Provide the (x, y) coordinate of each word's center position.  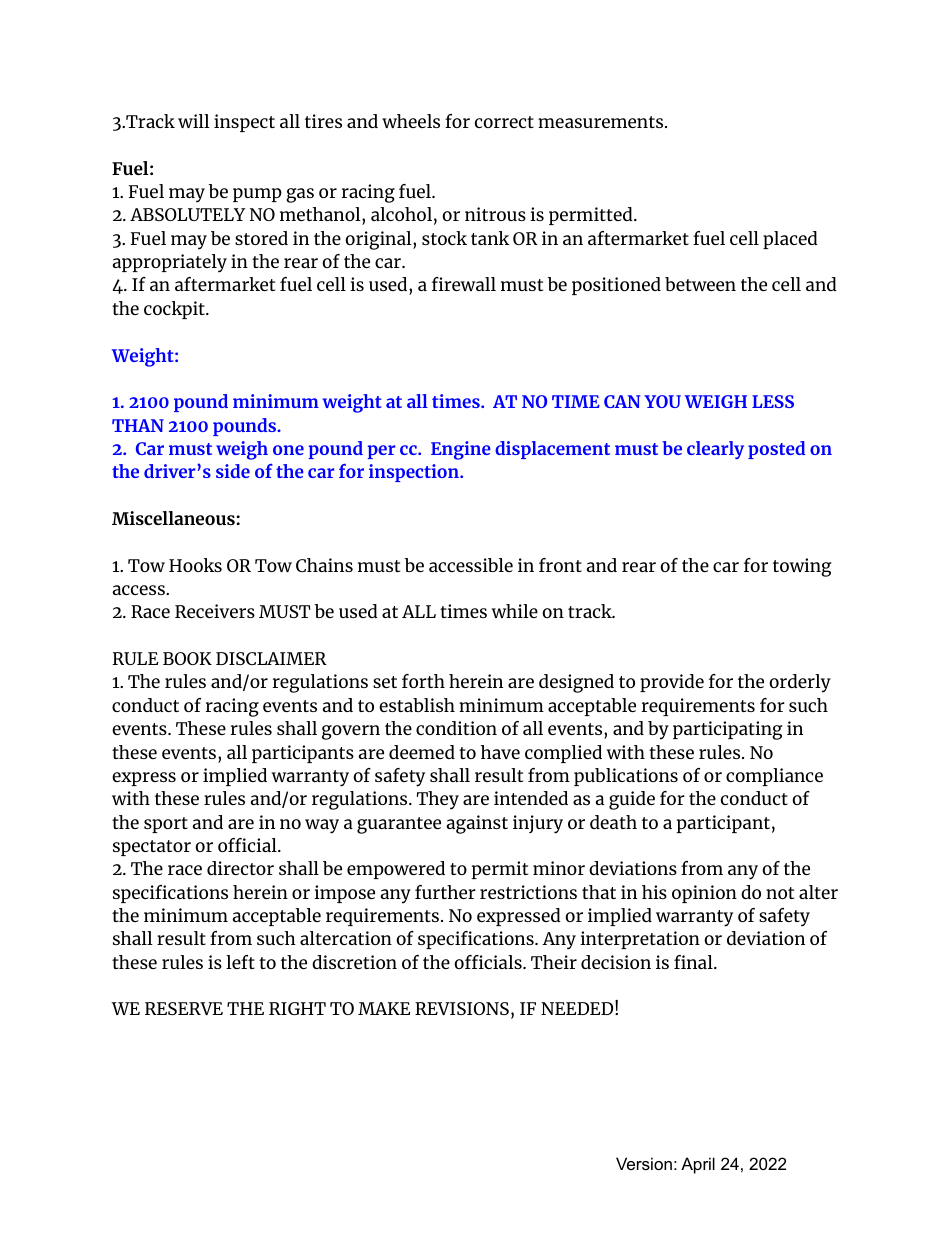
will (194, 121)
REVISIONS (462, 1008)
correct (504, 122)
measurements (602, 122)
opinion (704, 894)
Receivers (215, 611)
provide (672, 683)
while (515, 611)
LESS (773, 401)
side (233, 471)
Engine (460, 450)
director (240, 868)
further (445, 892)
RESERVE (184, 1008)
